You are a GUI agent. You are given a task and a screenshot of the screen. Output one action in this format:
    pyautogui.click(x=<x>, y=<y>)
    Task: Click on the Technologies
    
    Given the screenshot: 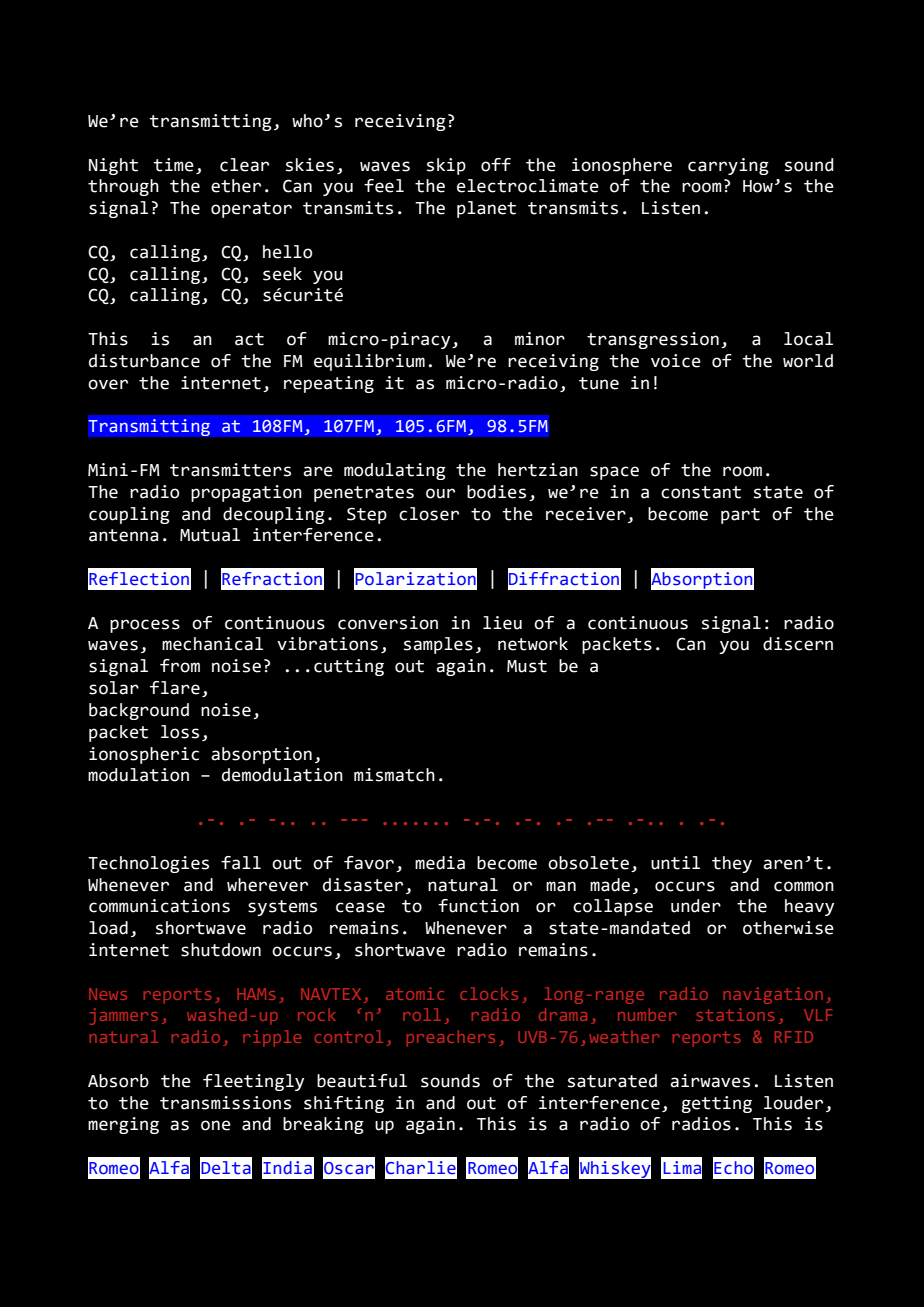 What is the action you would take?
    pyautogui.click(x=148, y=864)
